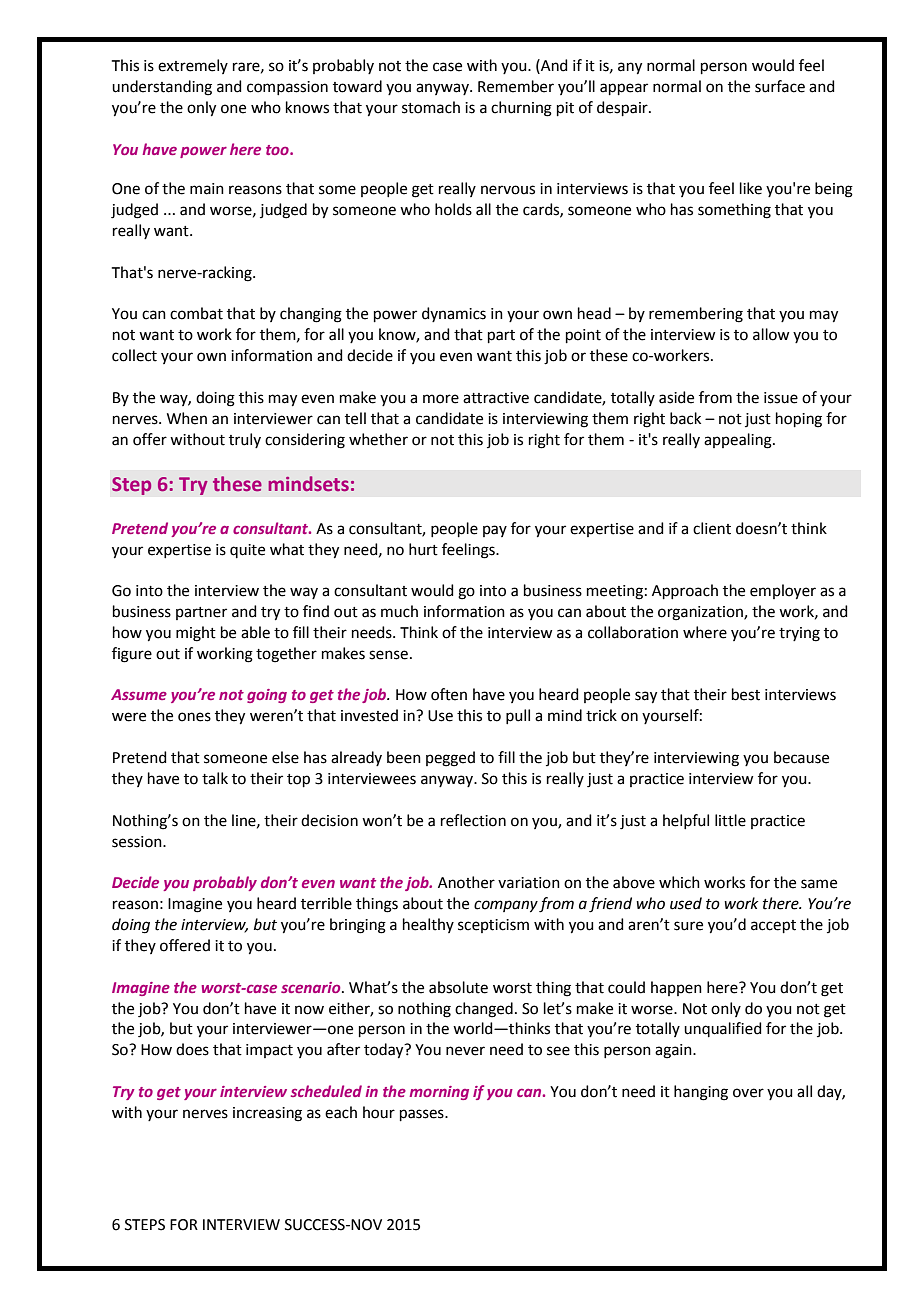 The image size is (924, 1308). I want to click on increasing, so click(267, 1114).
